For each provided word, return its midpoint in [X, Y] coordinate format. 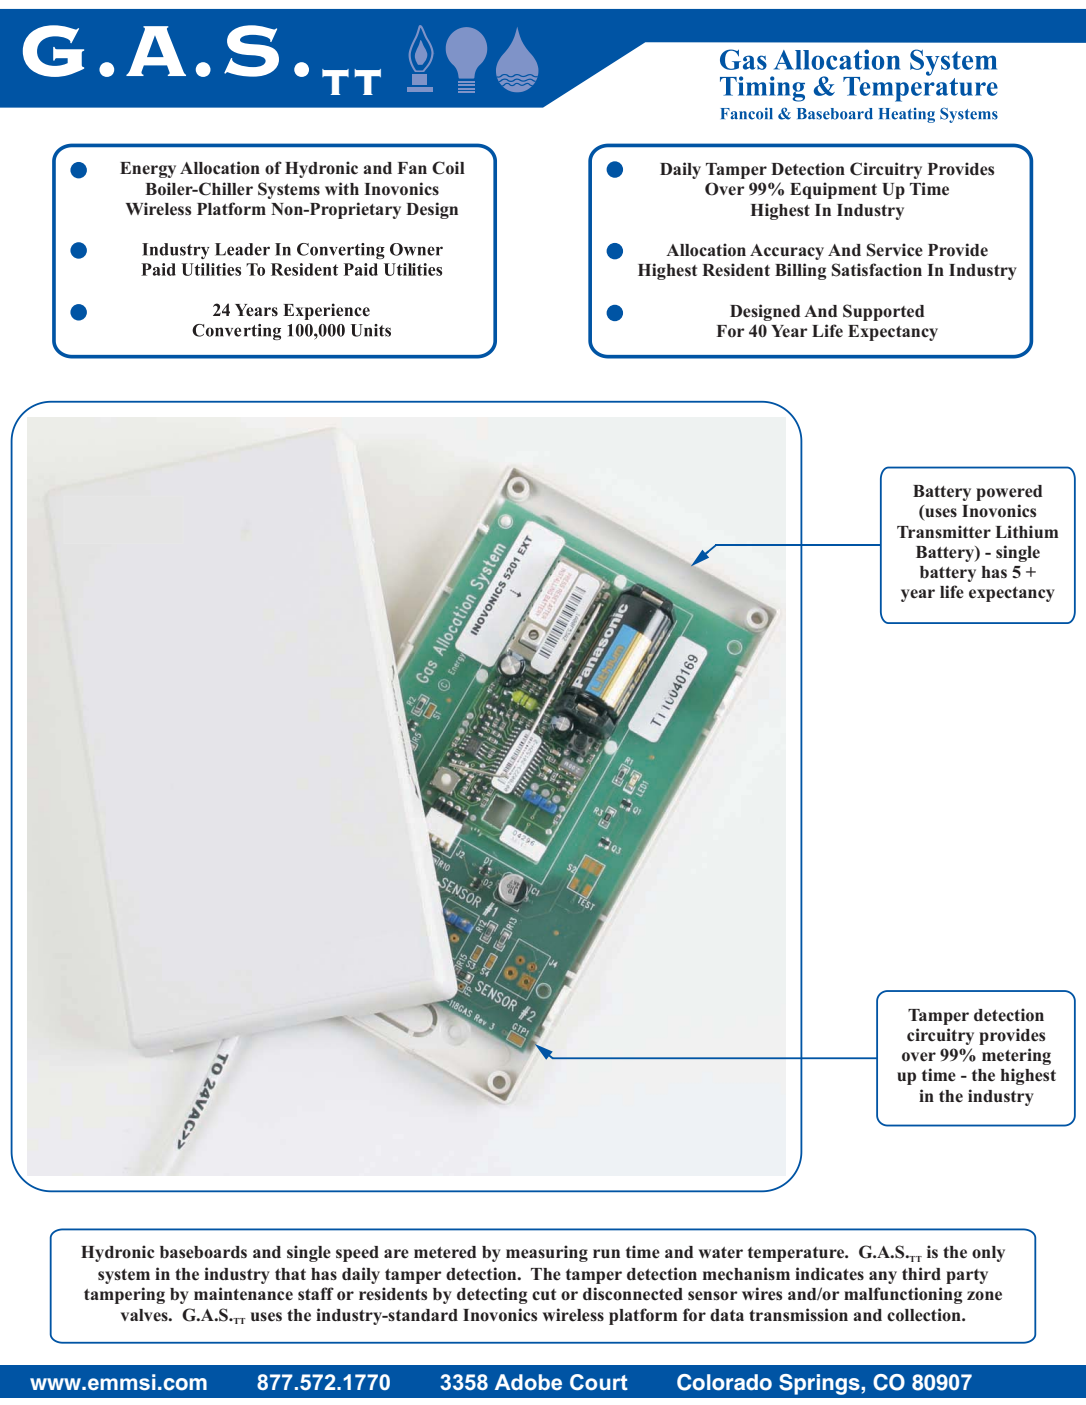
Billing [800, 271]
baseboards [203, 1252]
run [606, 1253]
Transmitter [944, 532]
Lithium [1026, 531]
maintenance [243, 1294]
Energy [148, 170]
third [921, 1273]
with [342, 188]
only [988, 1254]
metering [1016, 1056]
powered [1009, 493]
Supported [883, 312]
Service [895, 250]
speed [357, 1254]
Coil [448, 168]
